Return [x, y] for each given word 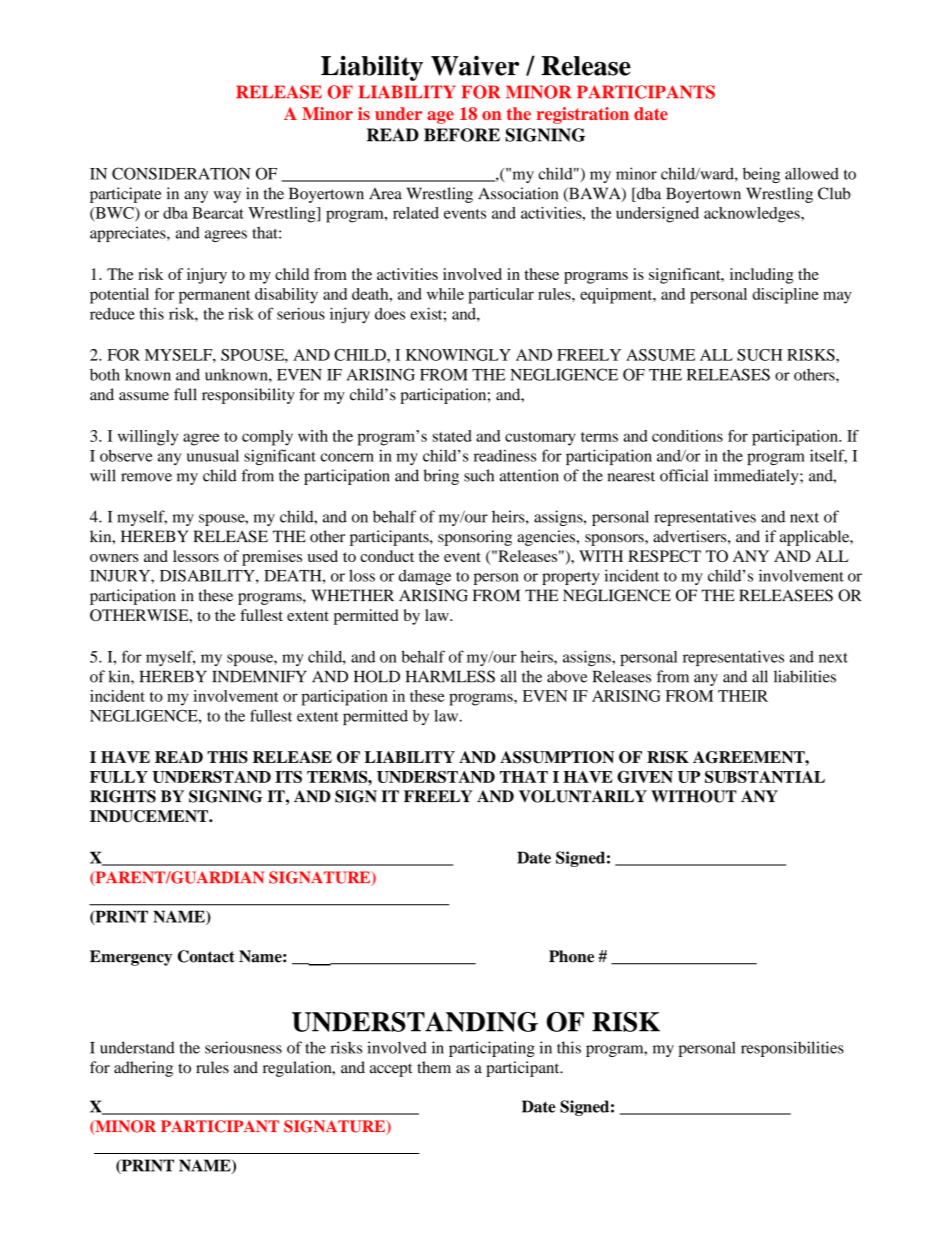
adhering [143, 1069]
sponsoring [475, 538]
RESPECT [664, 556]
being [761, 175]
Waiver [475, 65]
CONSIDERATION [181, 173]
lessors [196, 556]
